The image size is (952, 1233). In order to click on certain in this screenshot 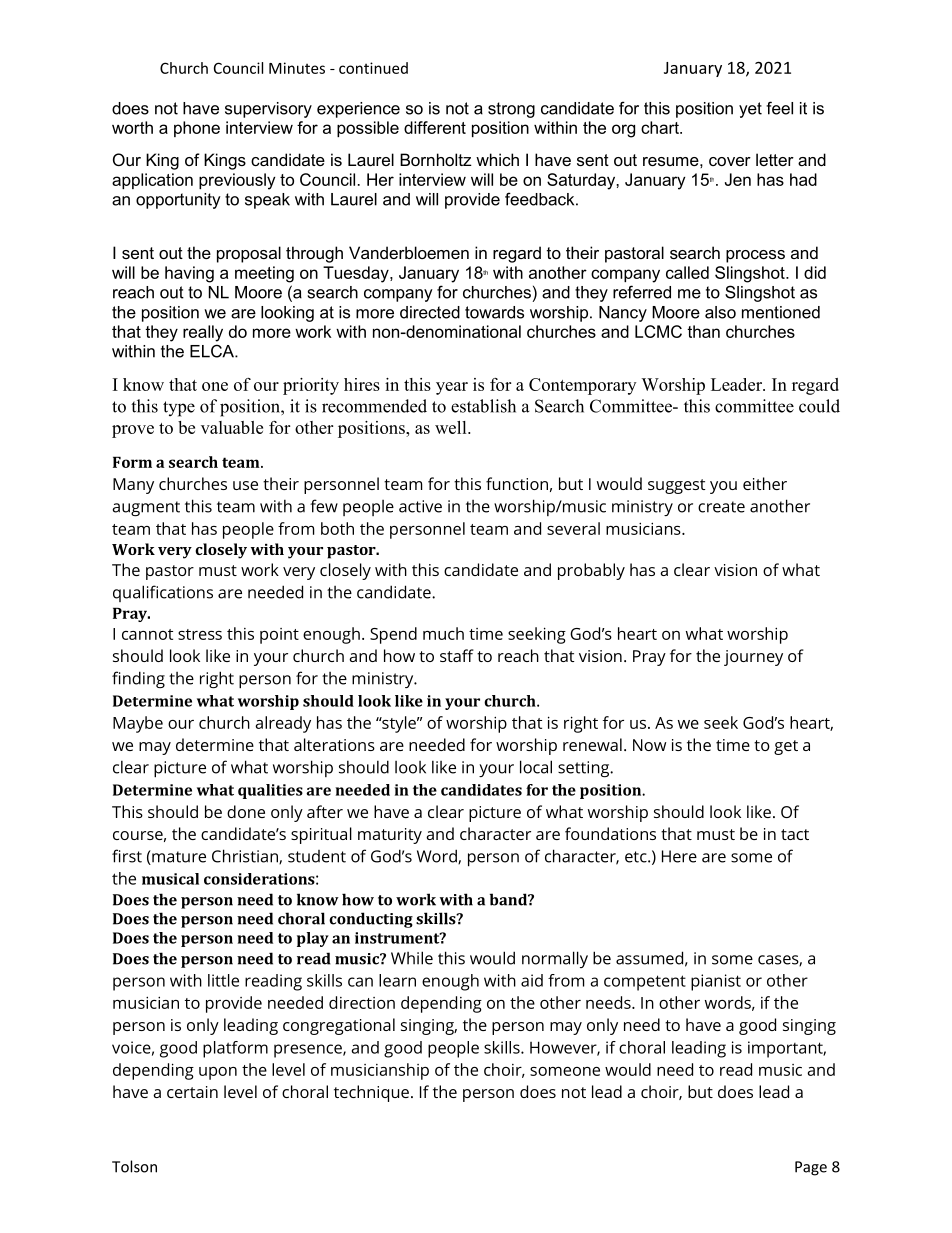, I will do `click(192, 1092)`.
